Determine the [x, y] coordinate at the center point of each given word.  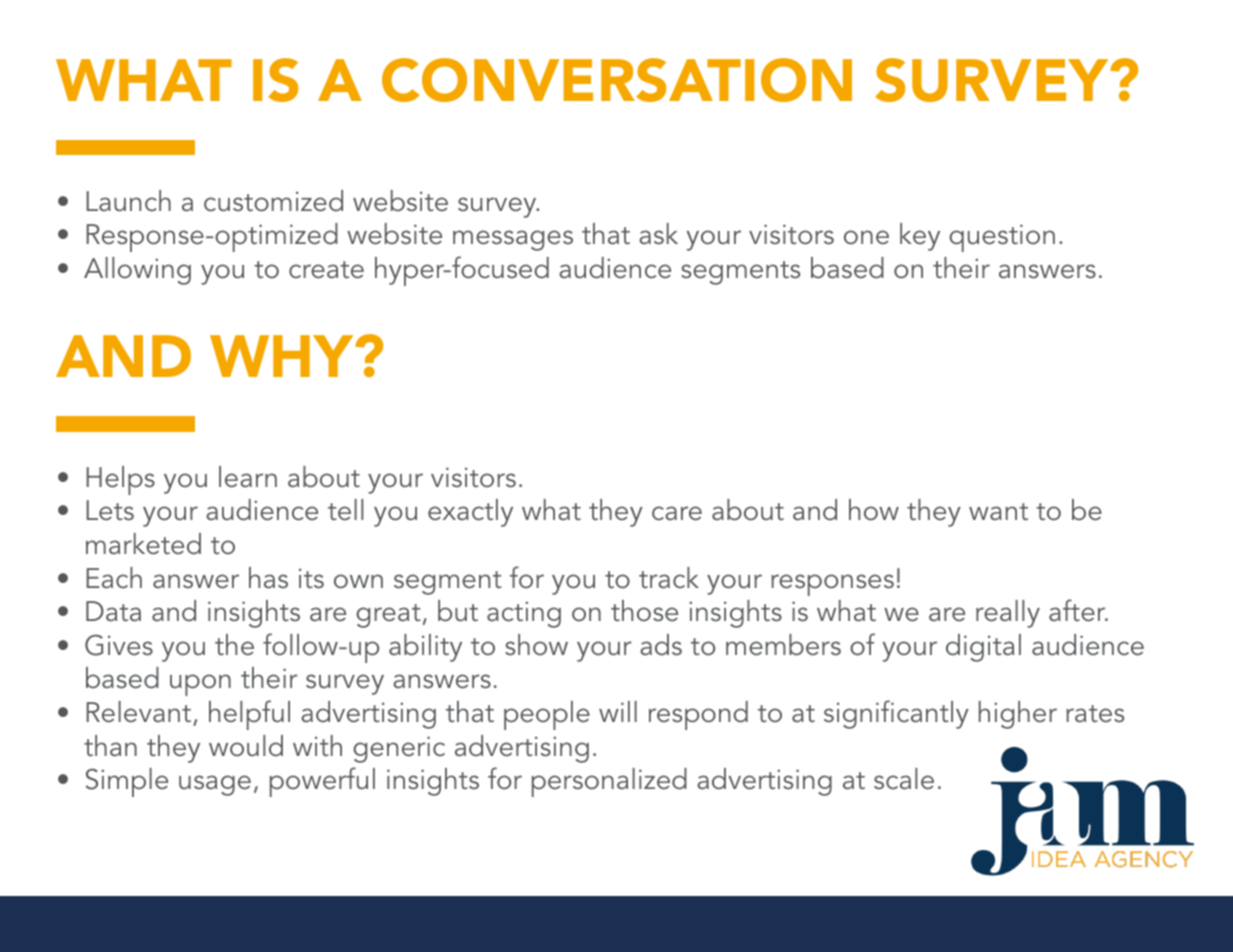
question [1002, 238]
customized [273, 201]
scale [904, 779]
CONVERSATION [617, 80]
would [246, 746]
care [677, 513]
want [998, 512]
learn [248, 477]
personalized [609, 782]
